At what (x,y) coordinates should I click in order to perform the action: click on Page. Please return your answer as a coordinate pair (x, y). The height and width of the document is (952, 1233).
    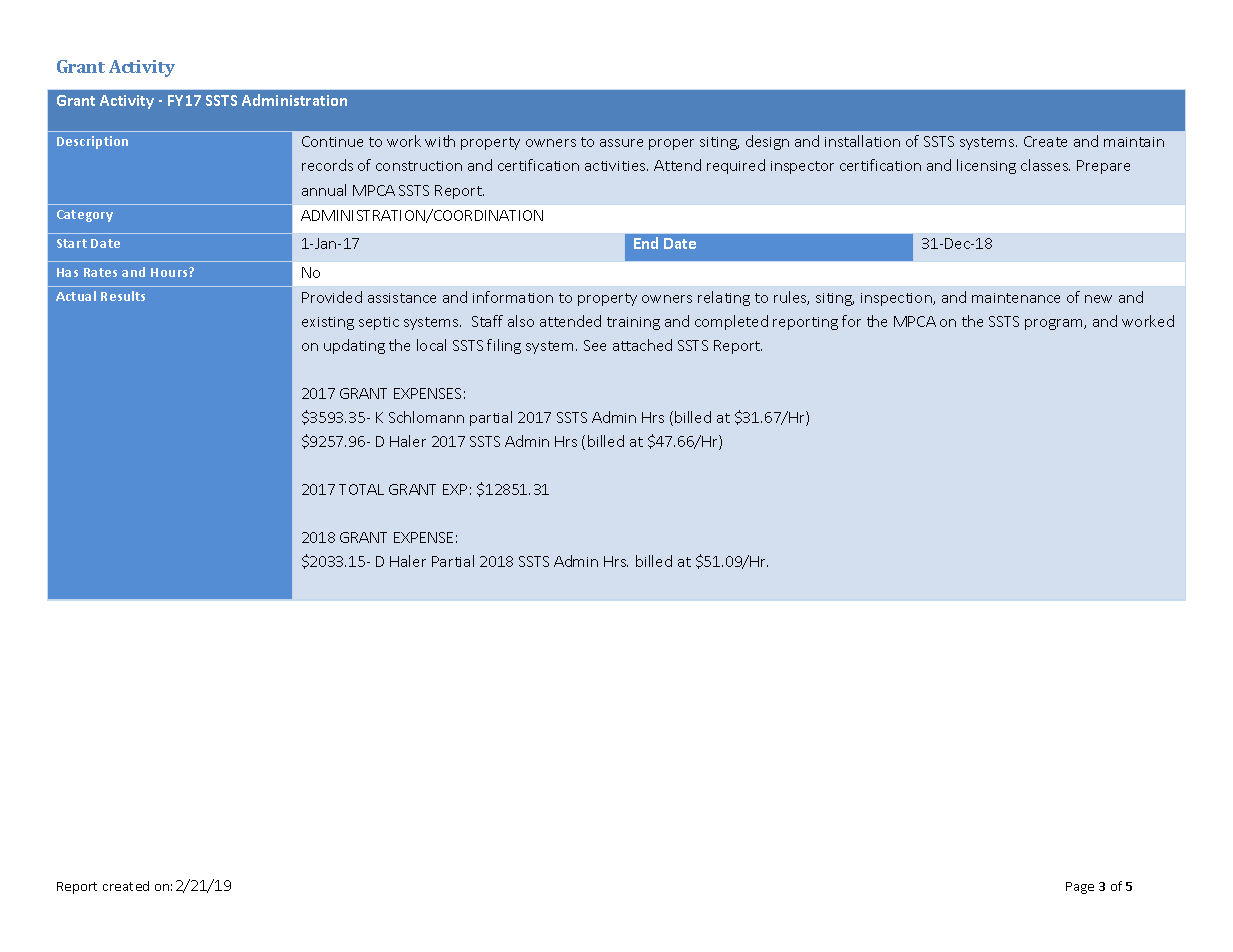
    Looking at the image, I should click on (1080, 888).
